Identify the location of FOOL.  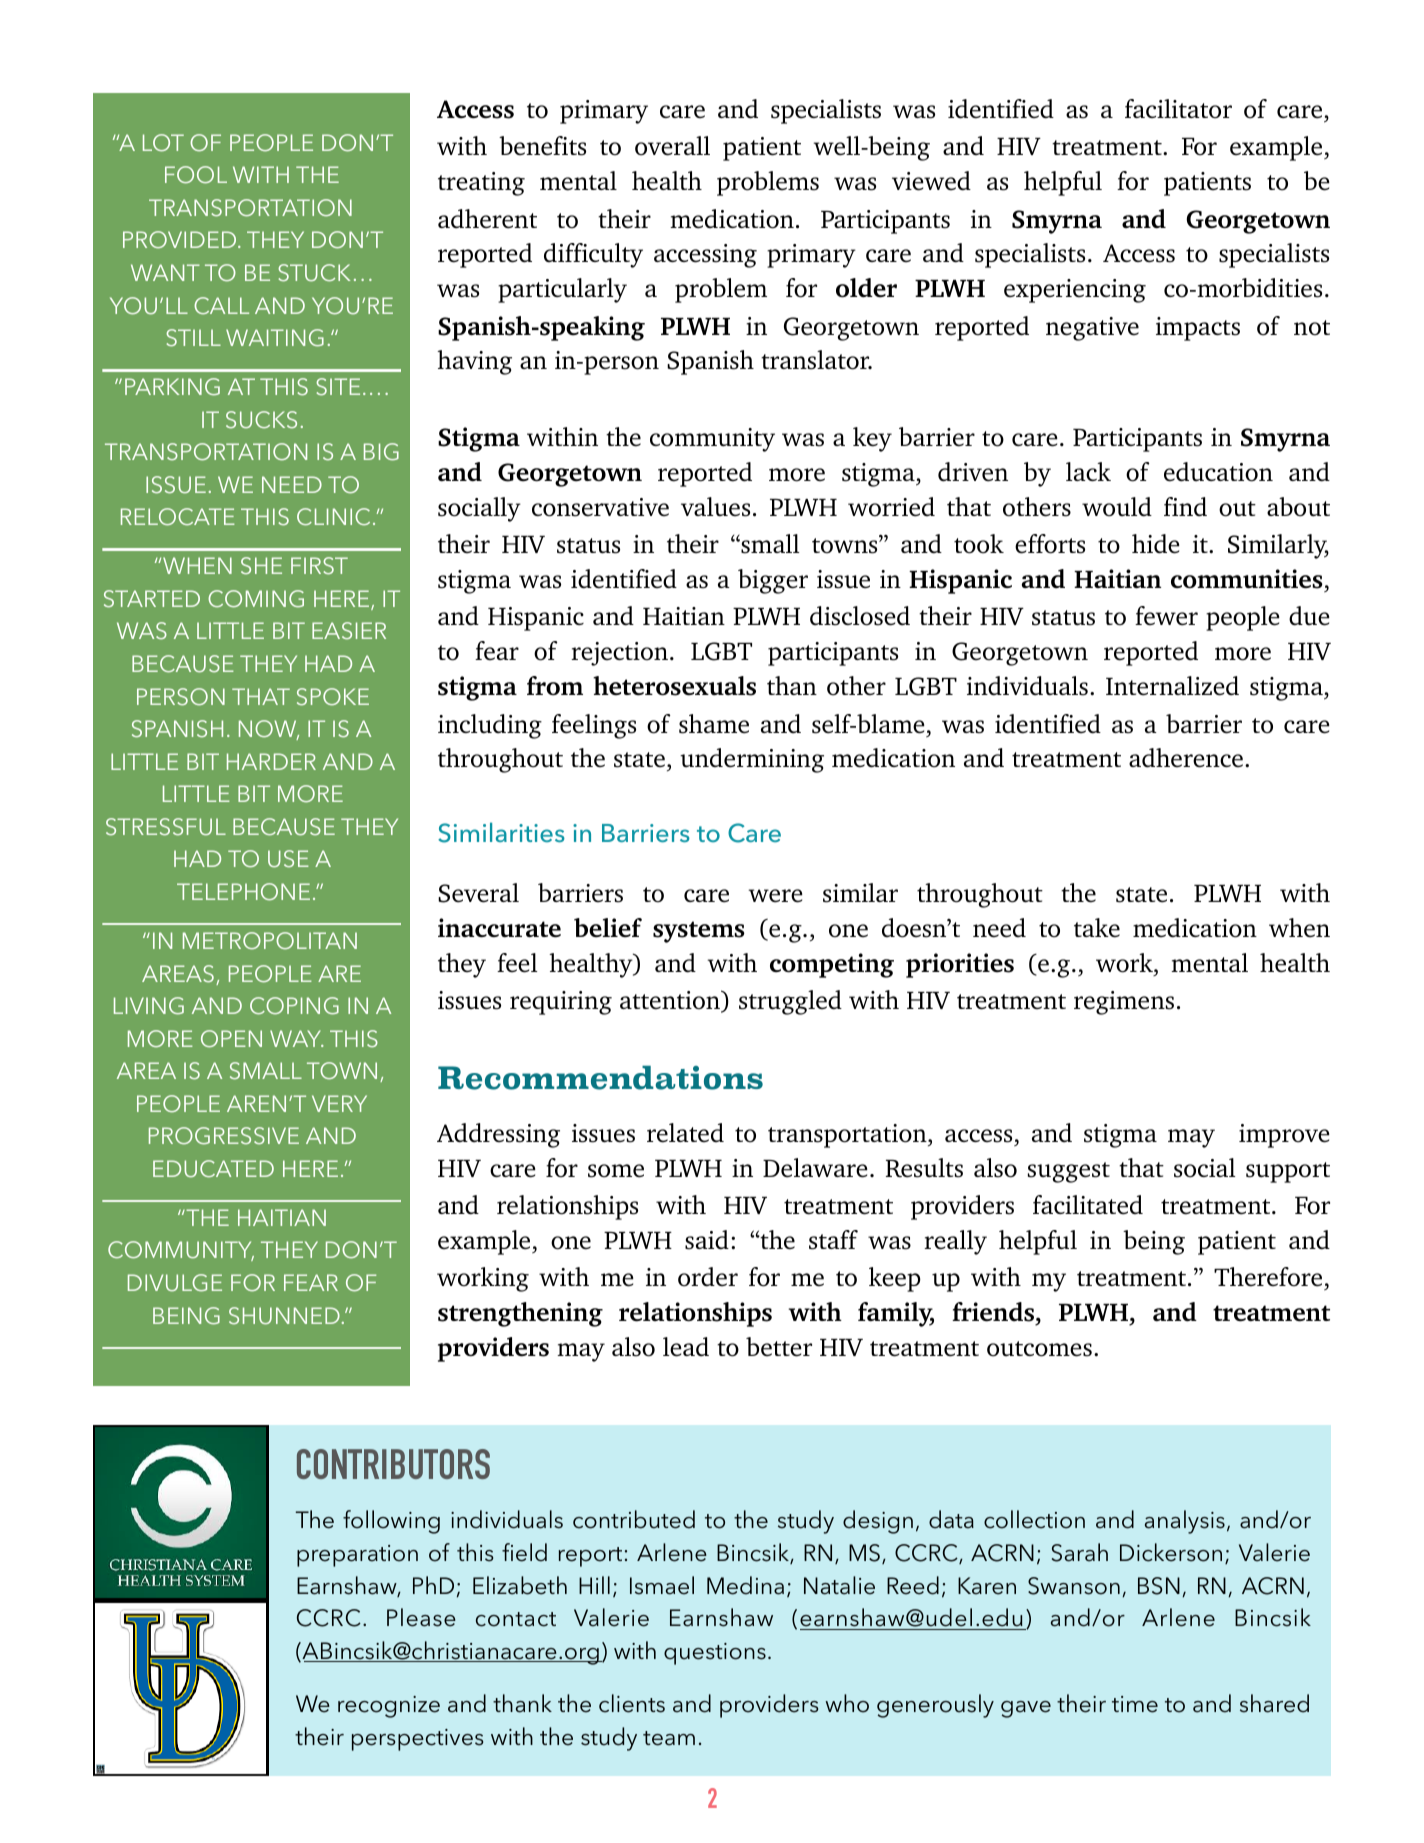
(196, 175).
